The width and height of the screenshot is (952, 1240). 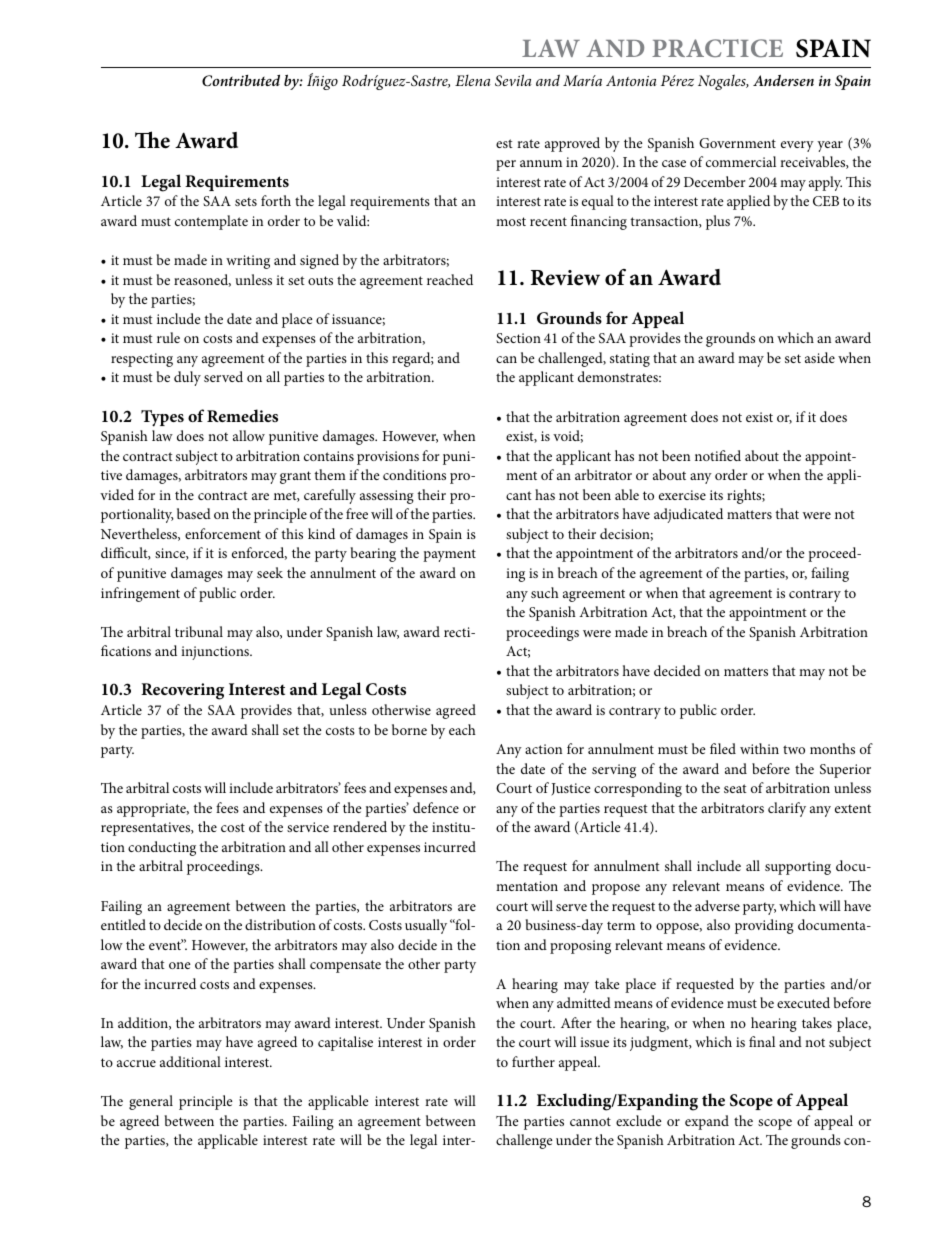 What do you see at coordinates (759, 748) in the screenshot?
I see `within` at bounding box center [759, 748].
